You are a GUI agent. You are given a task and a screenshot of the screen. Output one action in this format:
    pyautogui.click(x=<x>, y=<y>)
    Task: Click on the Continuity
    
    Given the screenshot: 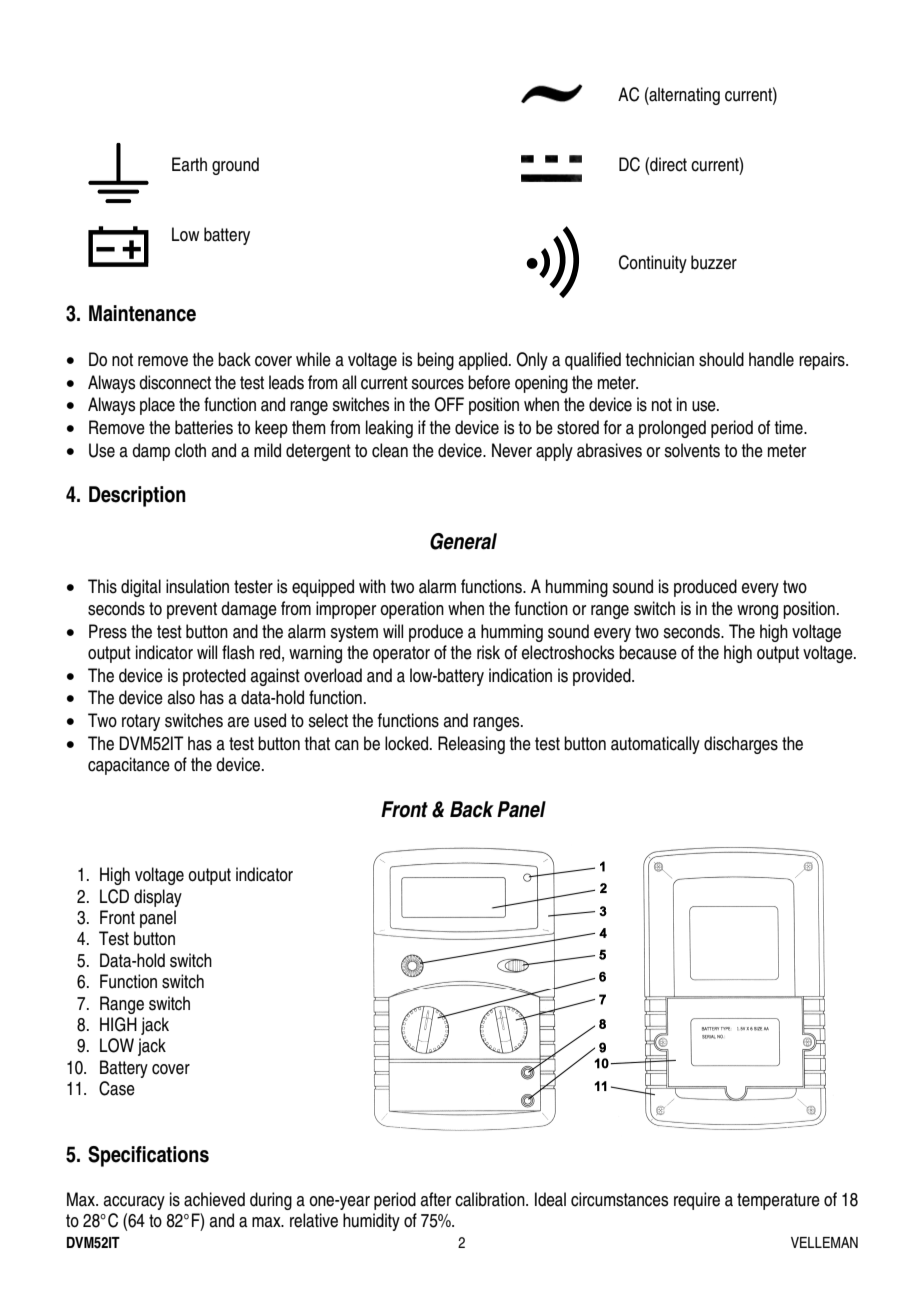 What is the action you would take?
    pyautogui.click(x=653, y=264)
